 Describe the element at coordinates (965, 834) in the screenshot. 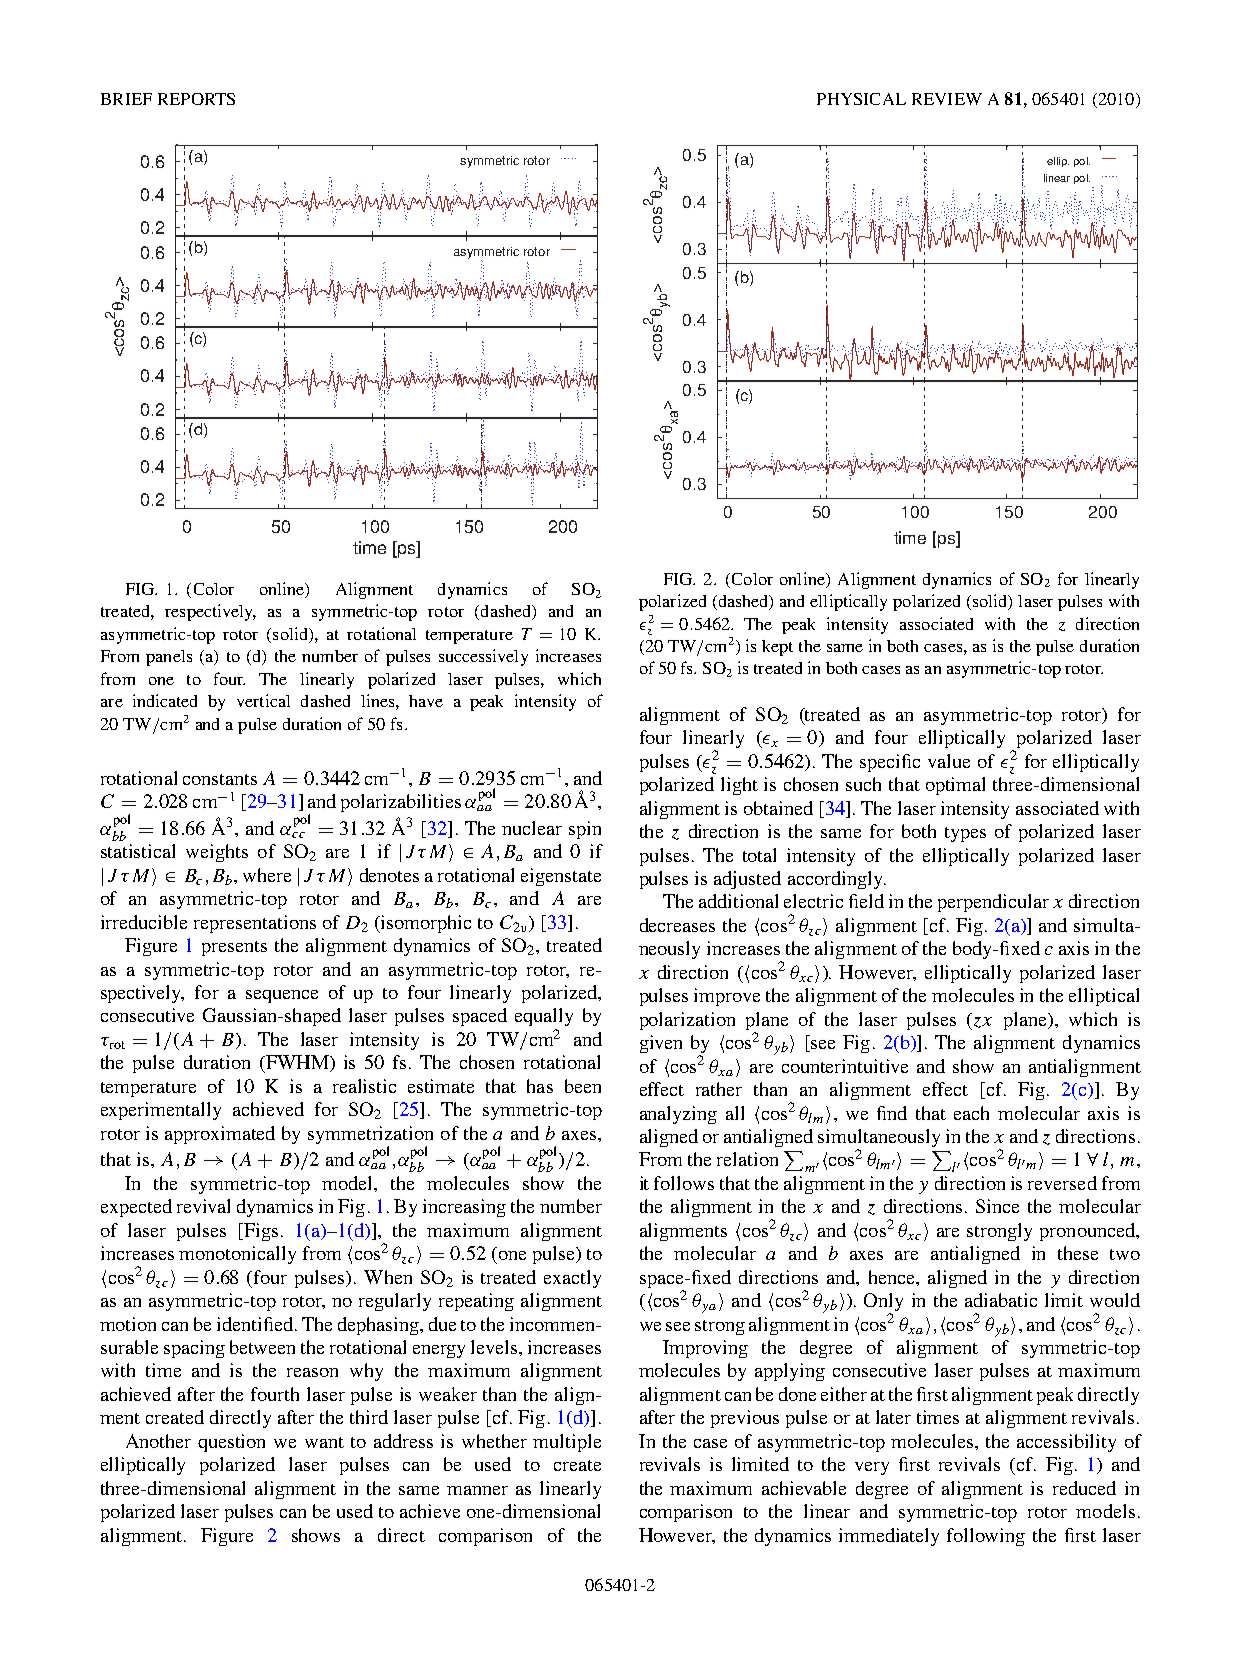

I see `types` at that location.
